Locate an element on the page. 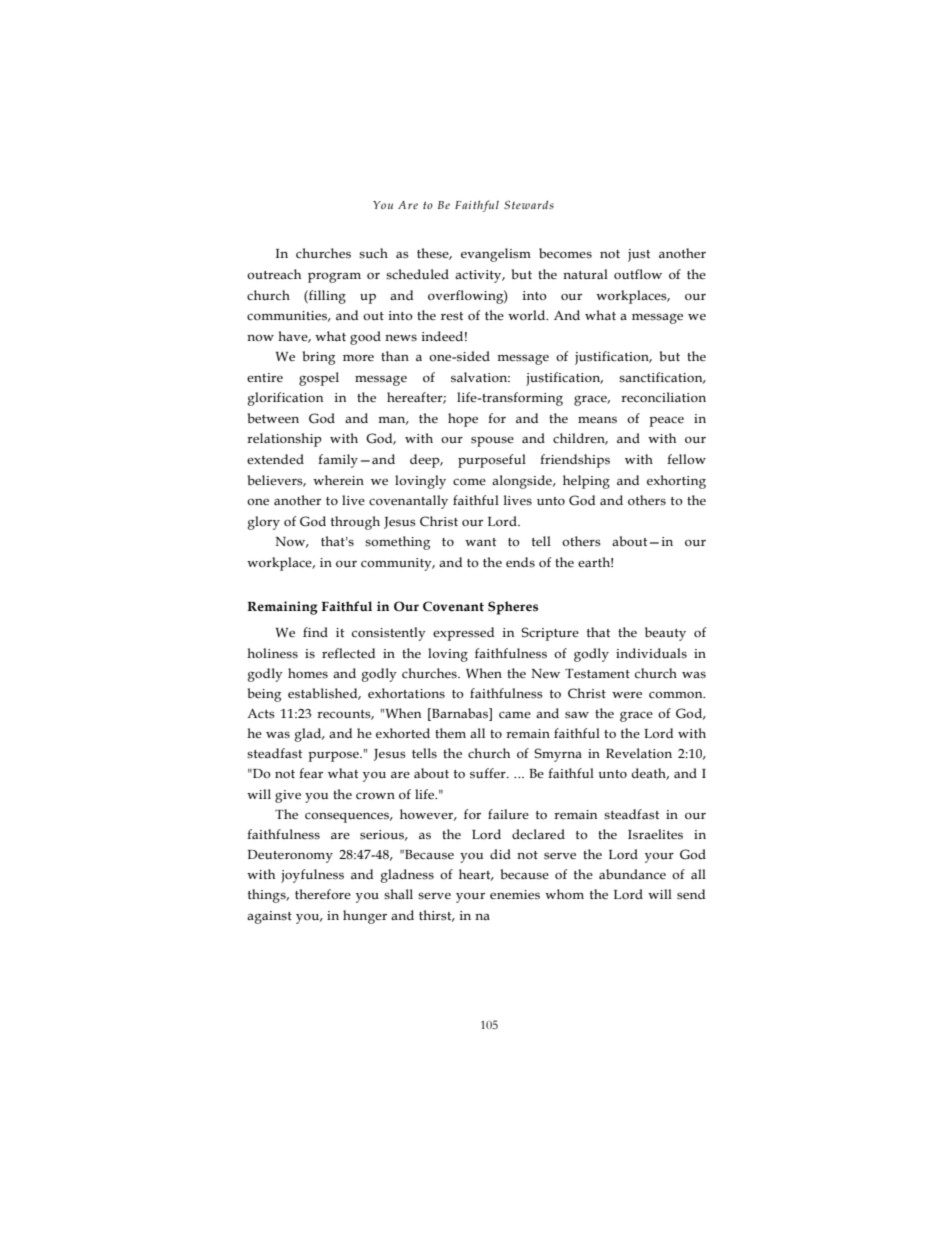 This document has height=1233, width=952. reconciliation is located at coordinates (663, 397).
